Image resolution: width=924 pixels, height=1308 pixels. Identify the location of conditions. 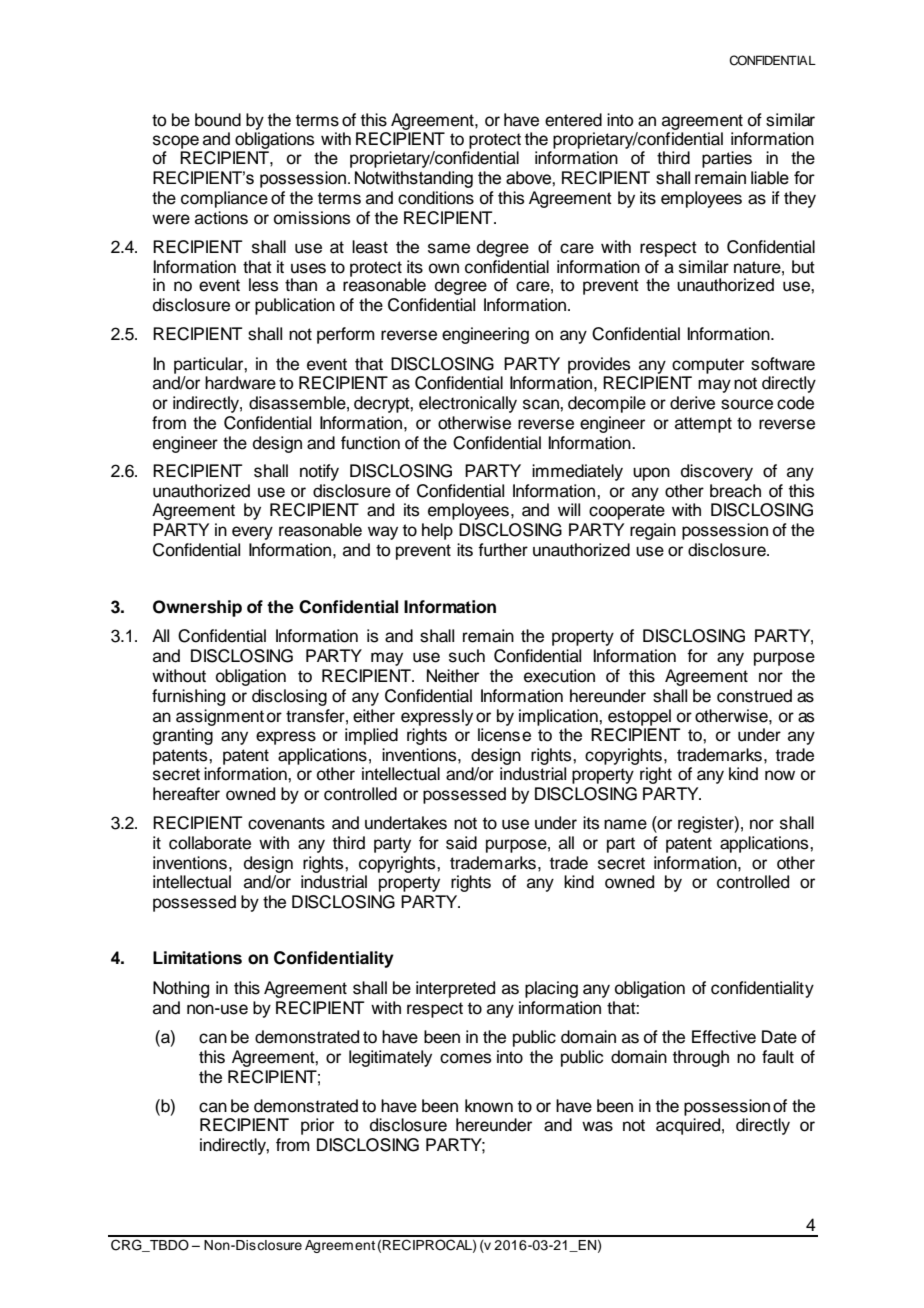
(436, 198).
